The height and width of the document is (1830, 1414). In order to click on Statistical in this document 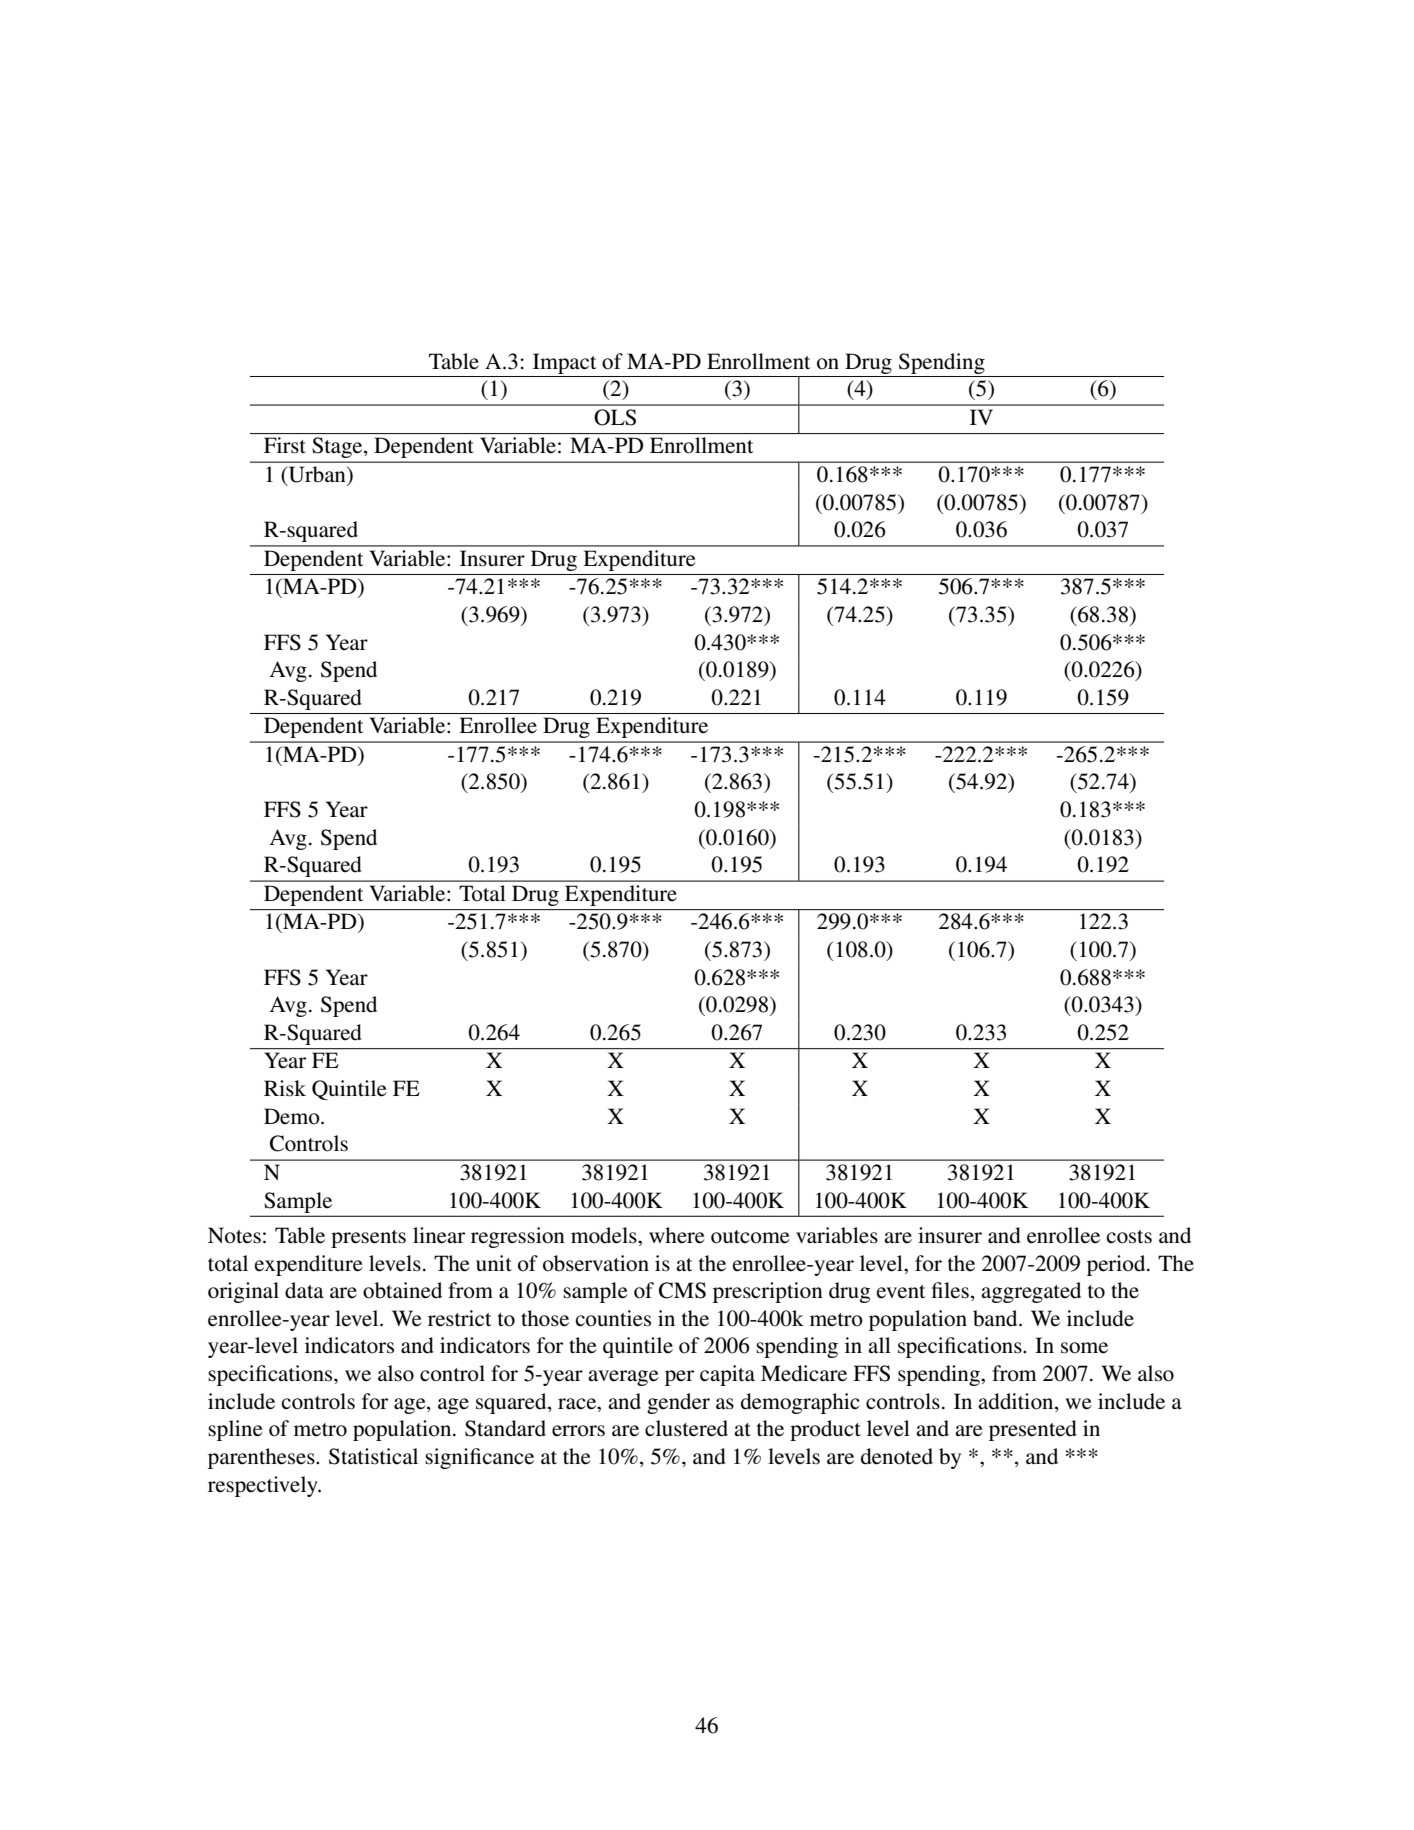, I will do `click(373, 1456)`.
